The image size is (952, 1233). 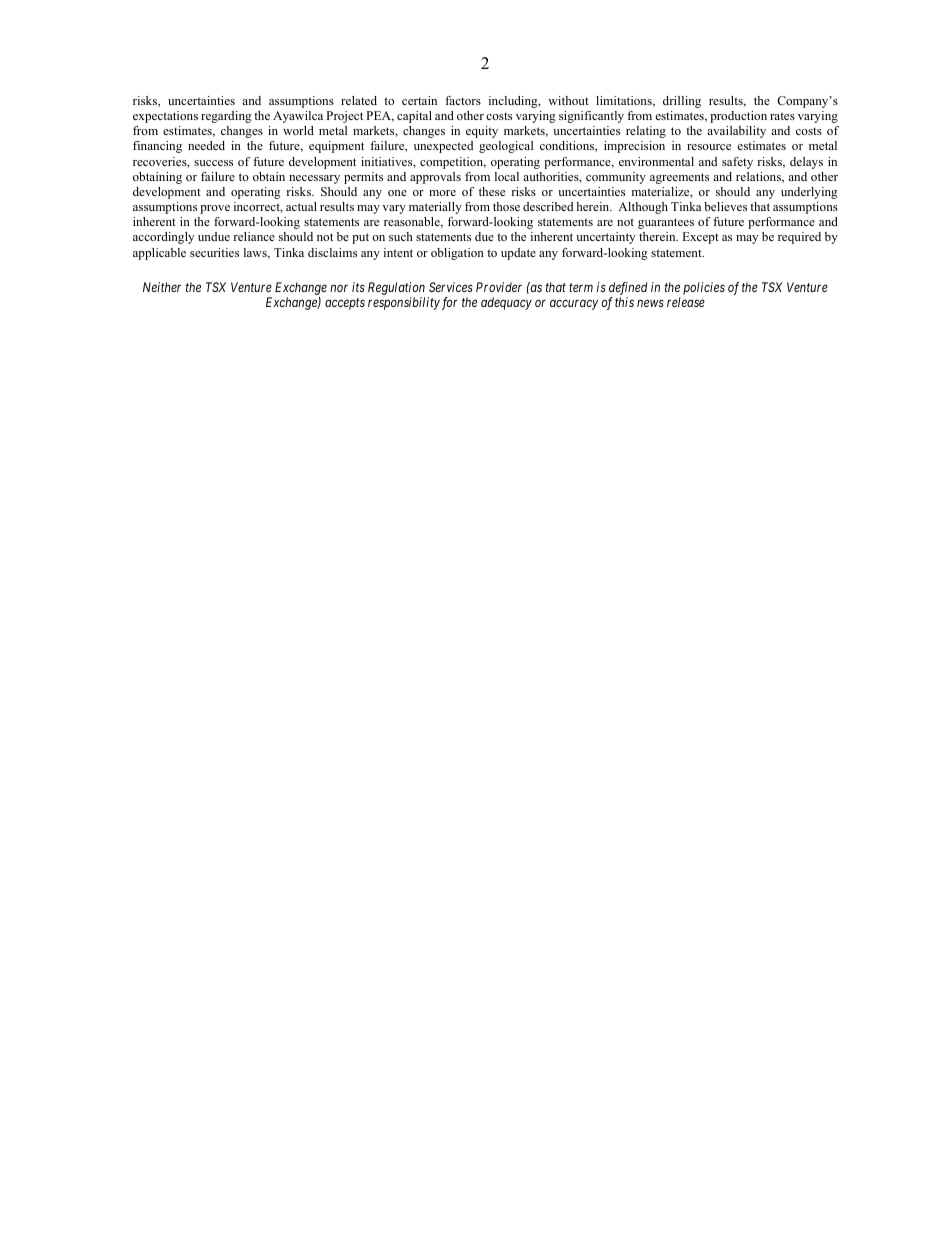 I want to click on prove, so click(x=215, y=209).
